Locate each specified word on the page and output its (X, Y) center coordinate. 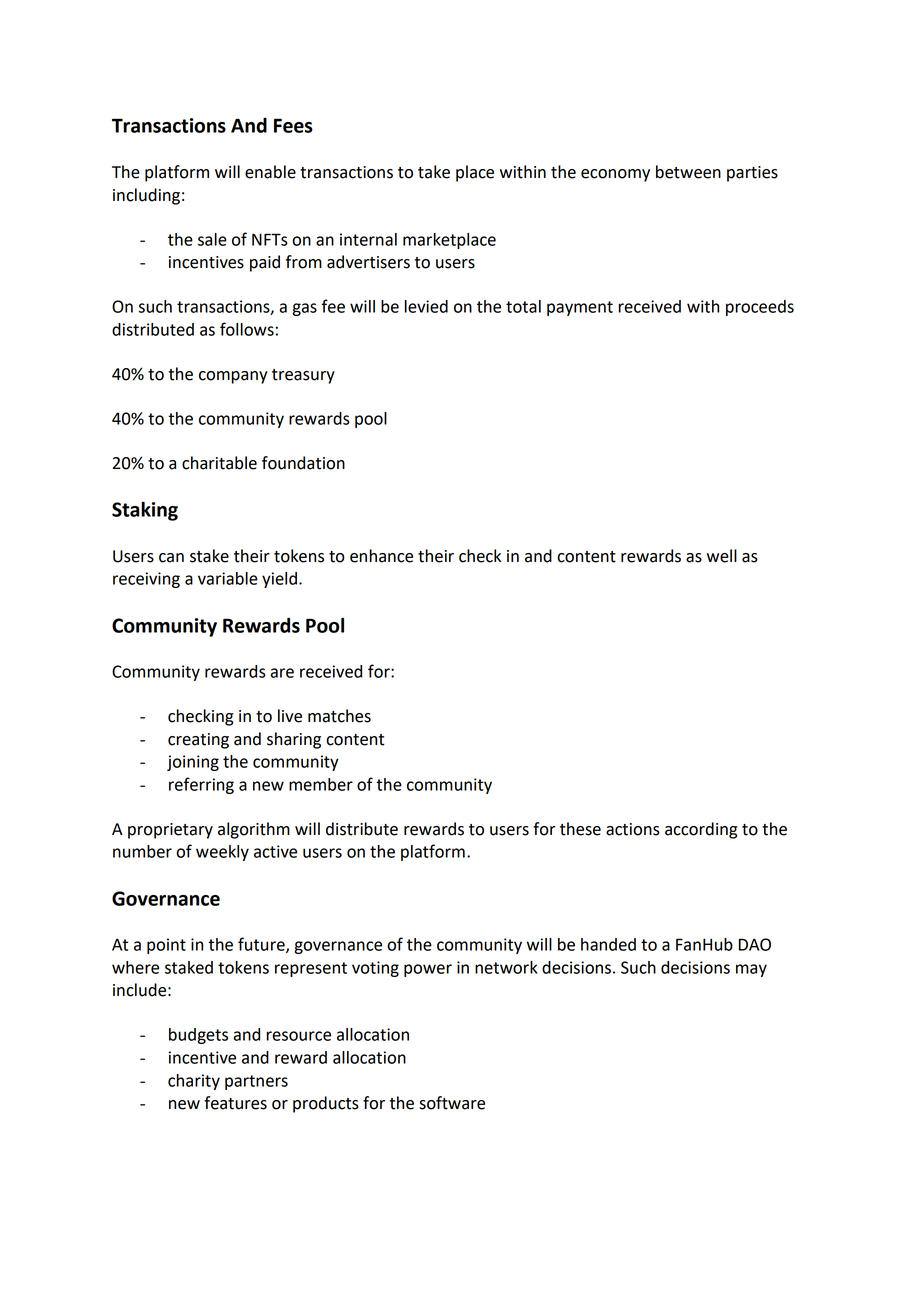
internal (368, 239)
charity (194, 1082)
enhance (381, 556)
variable (228, 578)
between (688, 172)
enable (270, 172)
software (452, 1103)
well (722, 556)
